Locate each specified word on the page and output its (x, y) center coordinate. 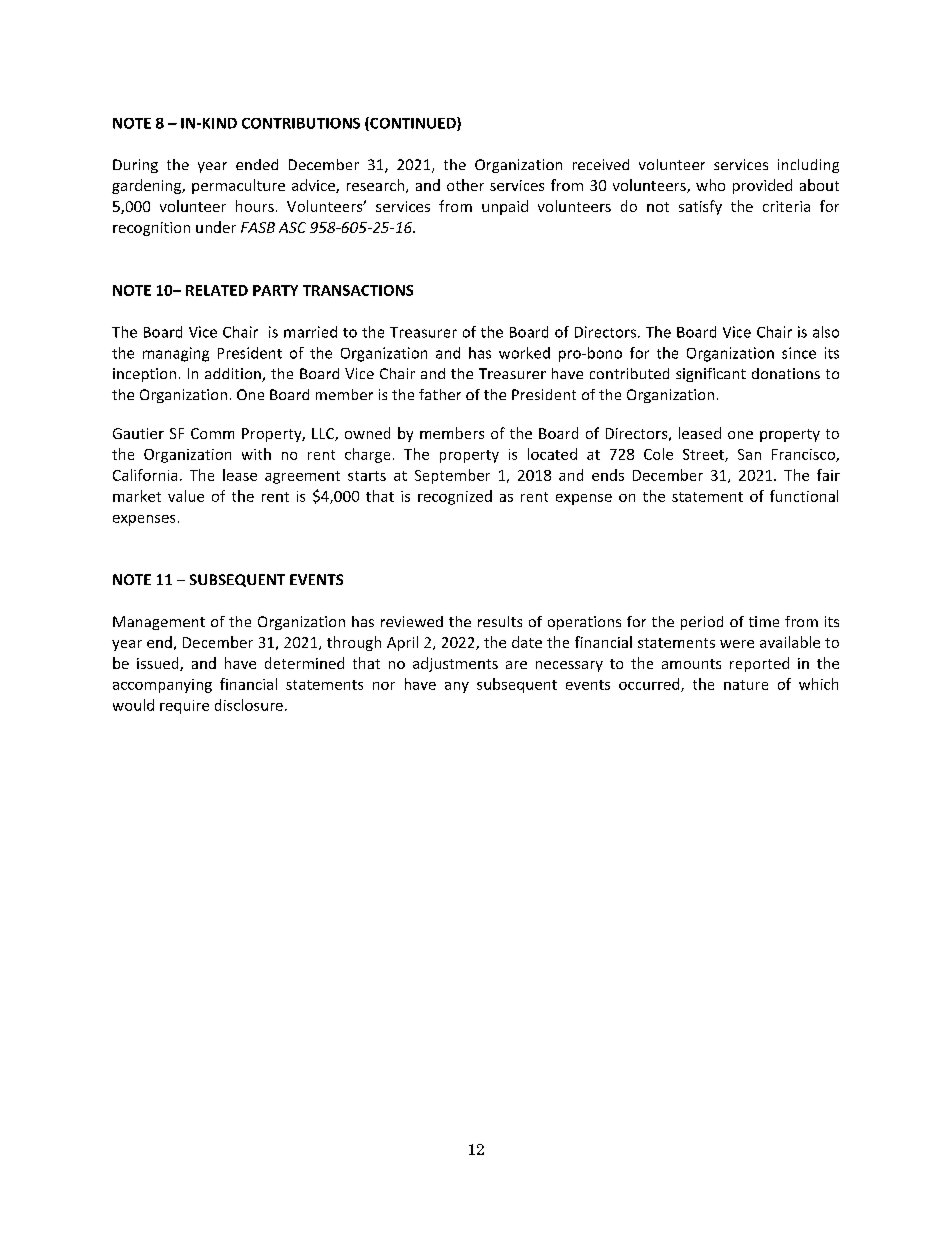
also (826, 332)
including (808, 166)
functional (804, 496)
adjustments (455, 664)
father (440, 394)
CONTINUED (413, 124)
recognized (455, 497)
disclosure (249, 705)
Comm (212, 433)
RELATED (217, 290)
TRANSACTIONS (358, 290)
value (186, 496)
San (749, 454)
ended (257, 164)
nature (746, 685)
